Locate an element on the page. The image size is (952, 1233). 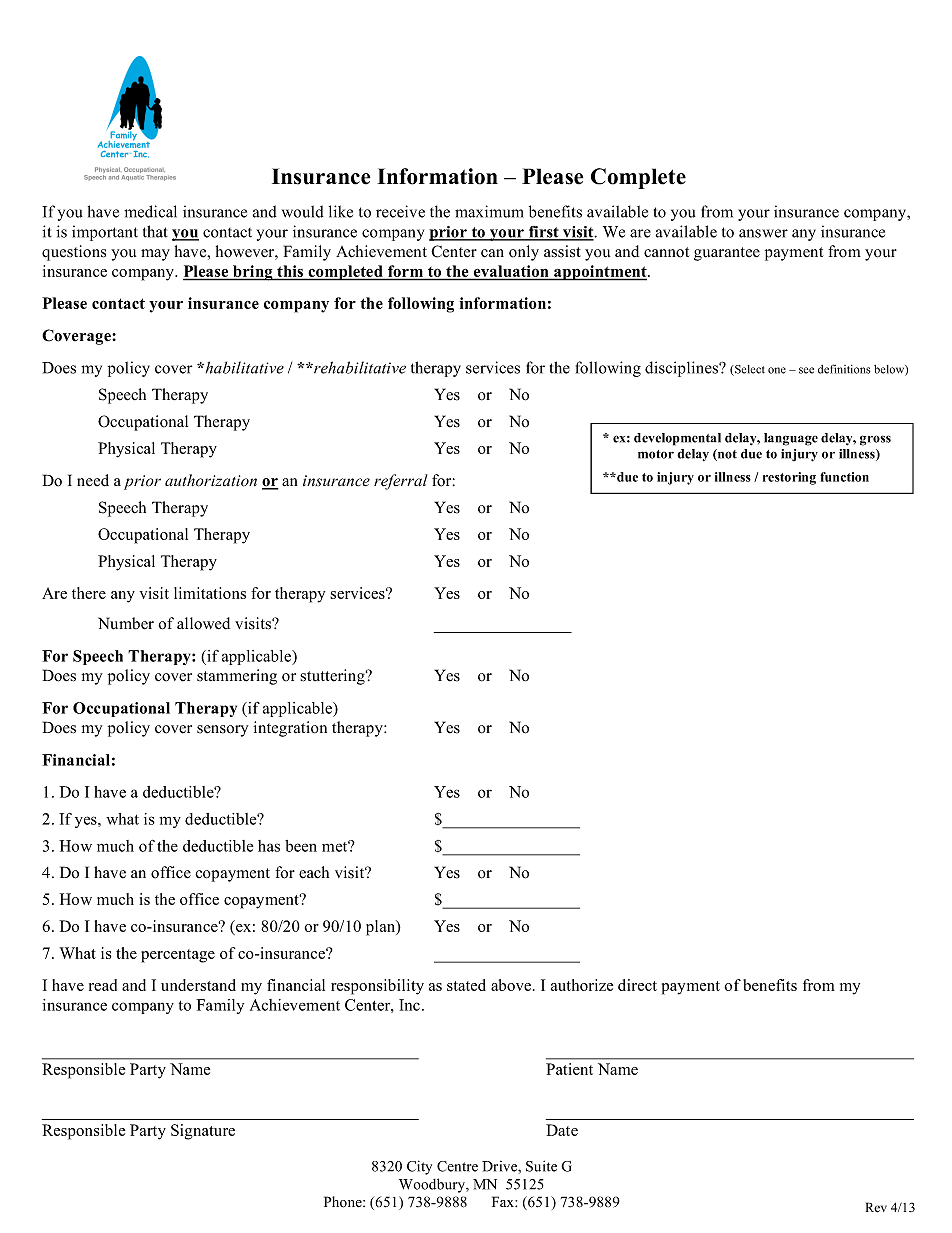
Signature is located at coordinates (203, 1132).
